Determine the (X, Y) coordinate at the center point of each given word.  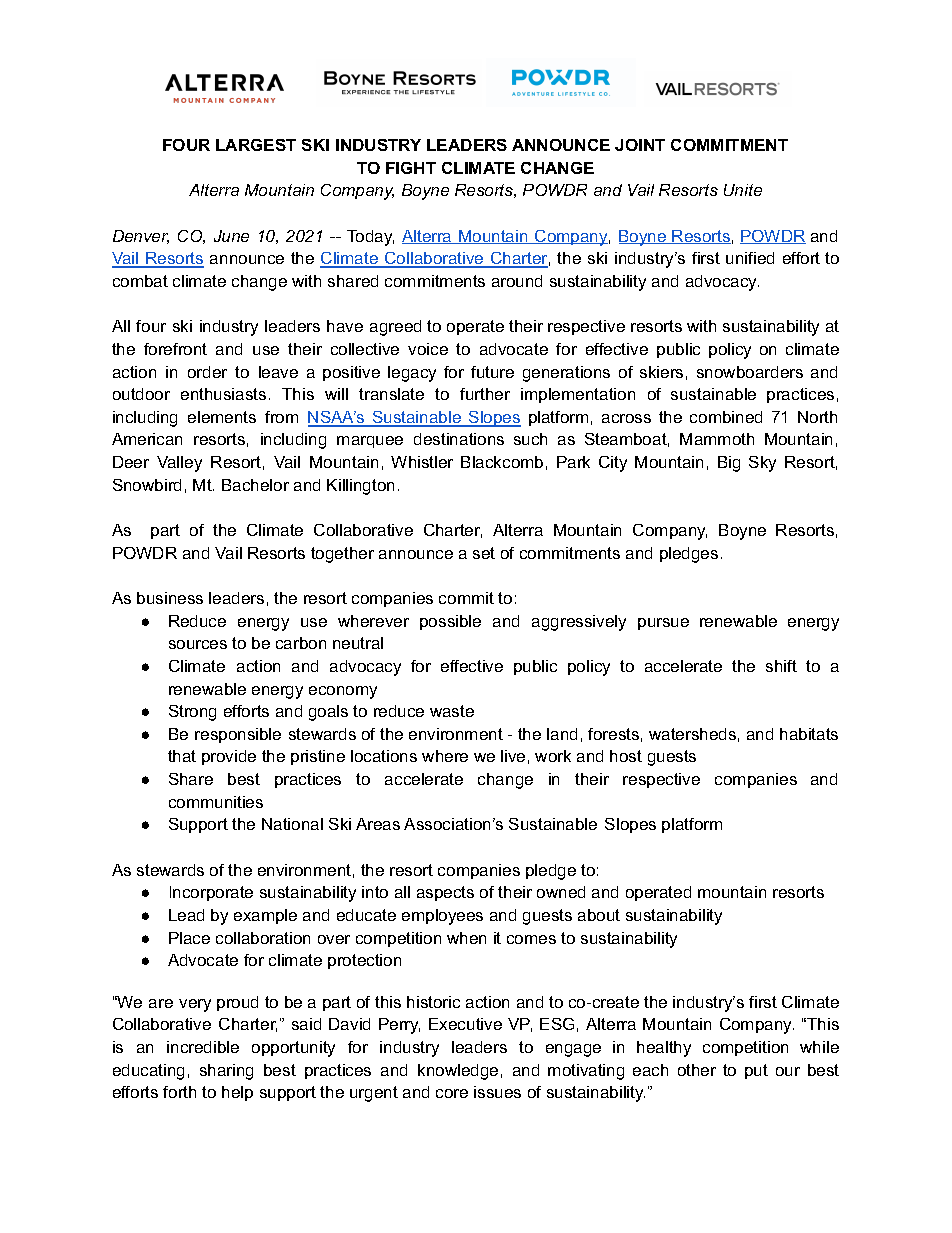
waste (452, 711)
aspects (445, 893)
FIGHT (411, 168)
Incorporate (211, 893)
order (207, 372)
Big (729, 464)
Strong (192, 713)
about (599, 915)
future (492, 372)
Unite (743, 190)
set (484, 553)
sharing (226, 1072)
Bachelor (255, 485)
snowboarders (750, 372)
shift (781, 666)
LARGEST (256, 145)
